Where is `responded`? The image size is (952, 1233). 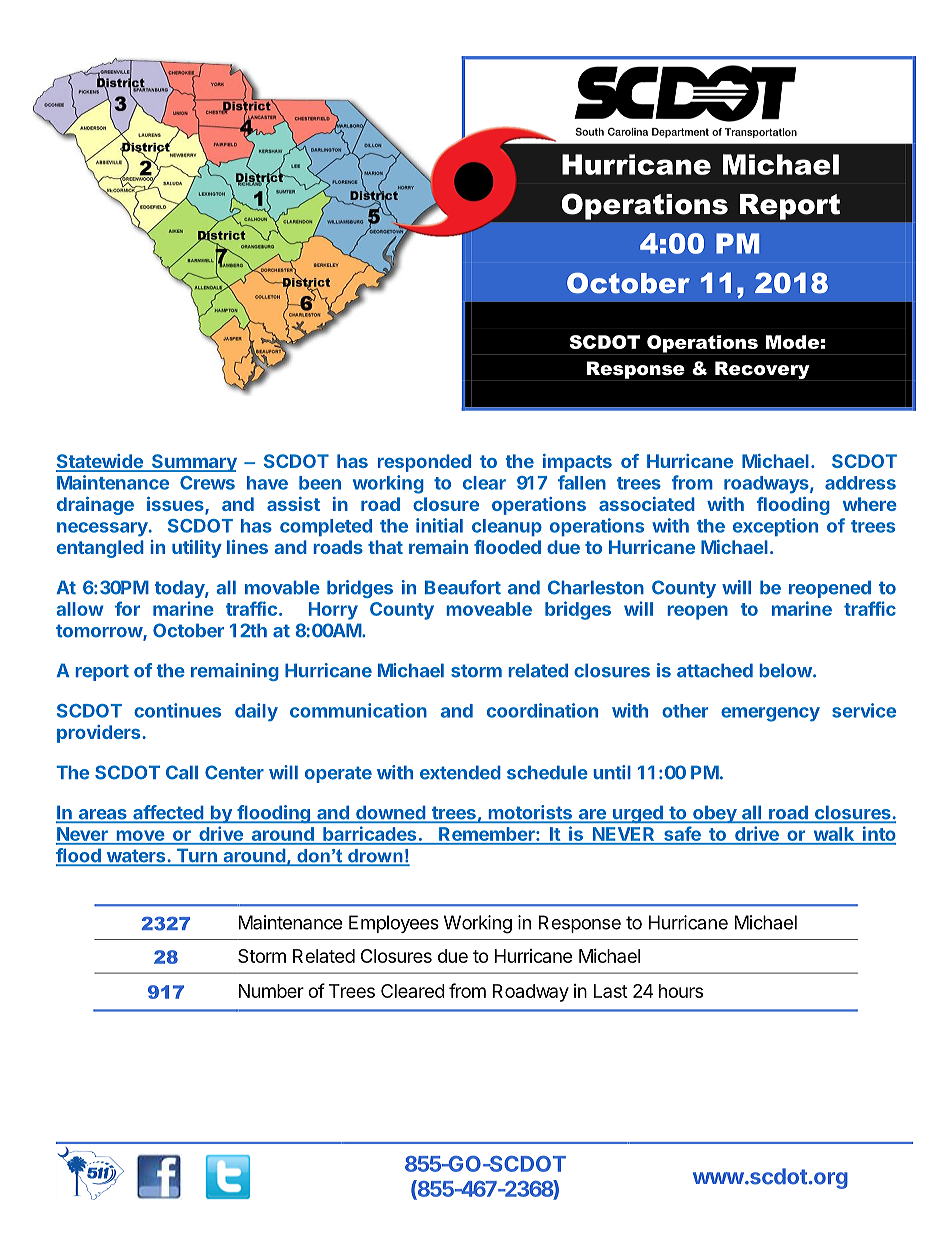 responded is located at coordinates (424, 463).
